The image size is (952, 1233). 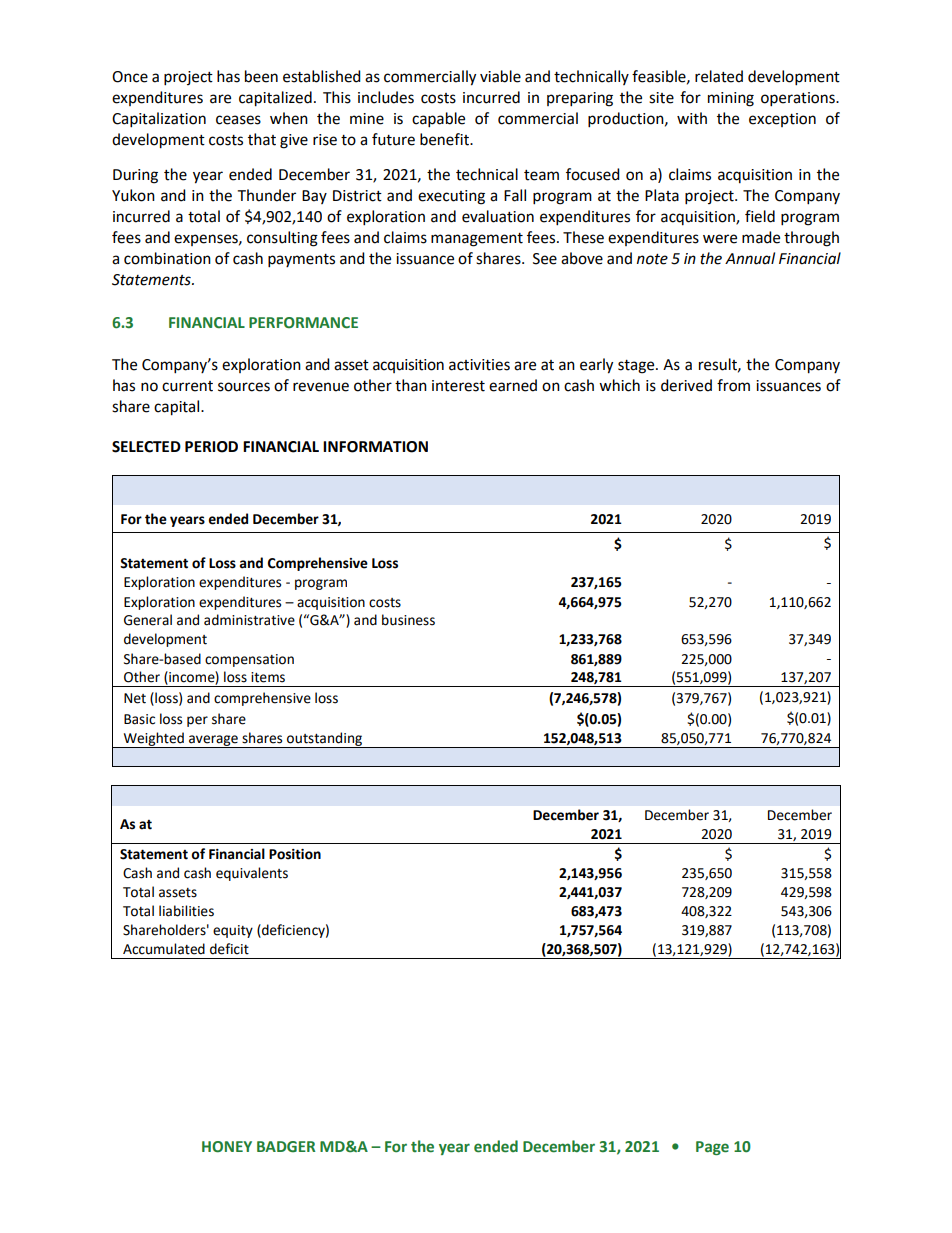 I want to click on business, so click(x=408, y=620).
